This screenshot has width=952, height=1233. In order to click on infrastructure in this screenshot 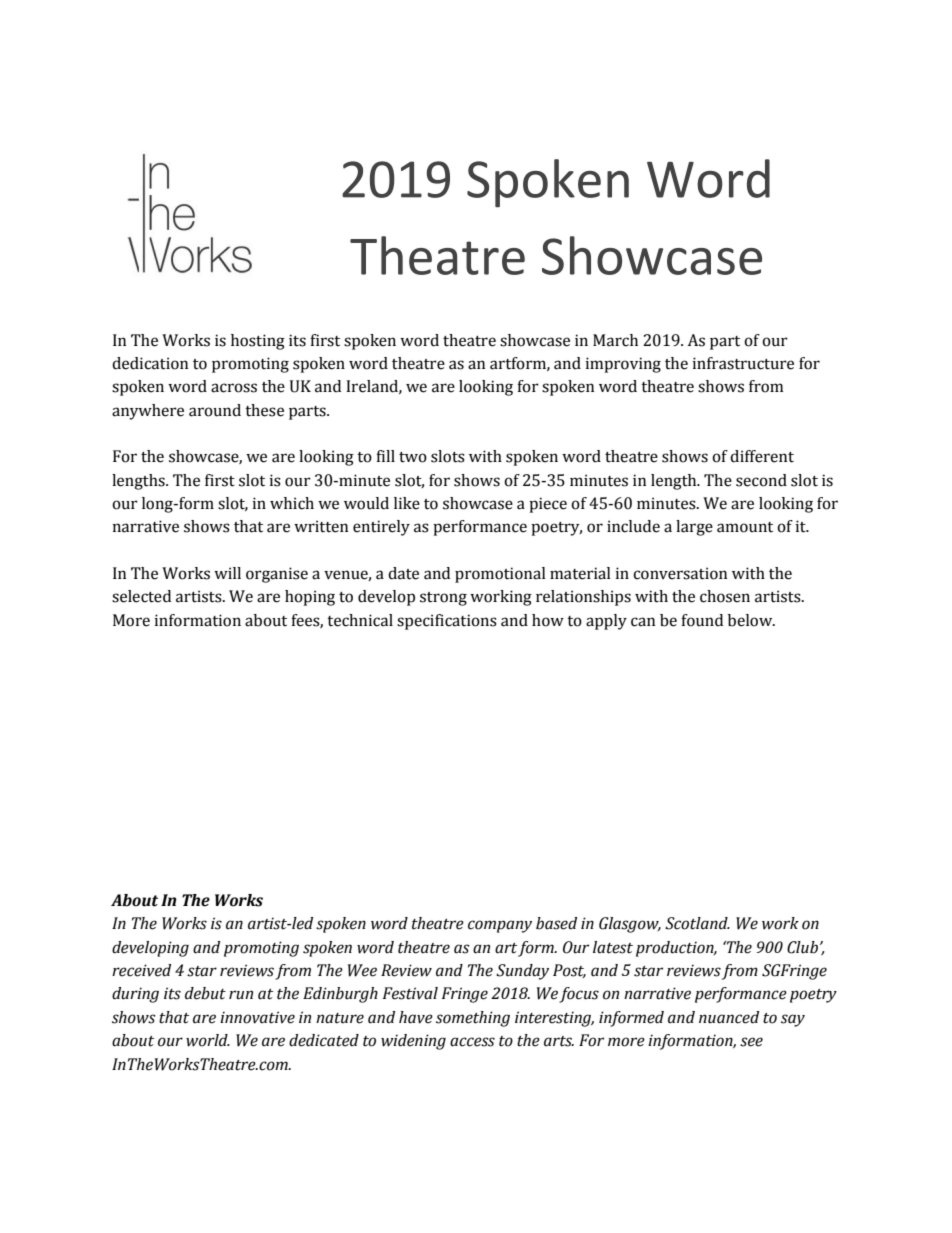, I will do `click(743, 363)`.
